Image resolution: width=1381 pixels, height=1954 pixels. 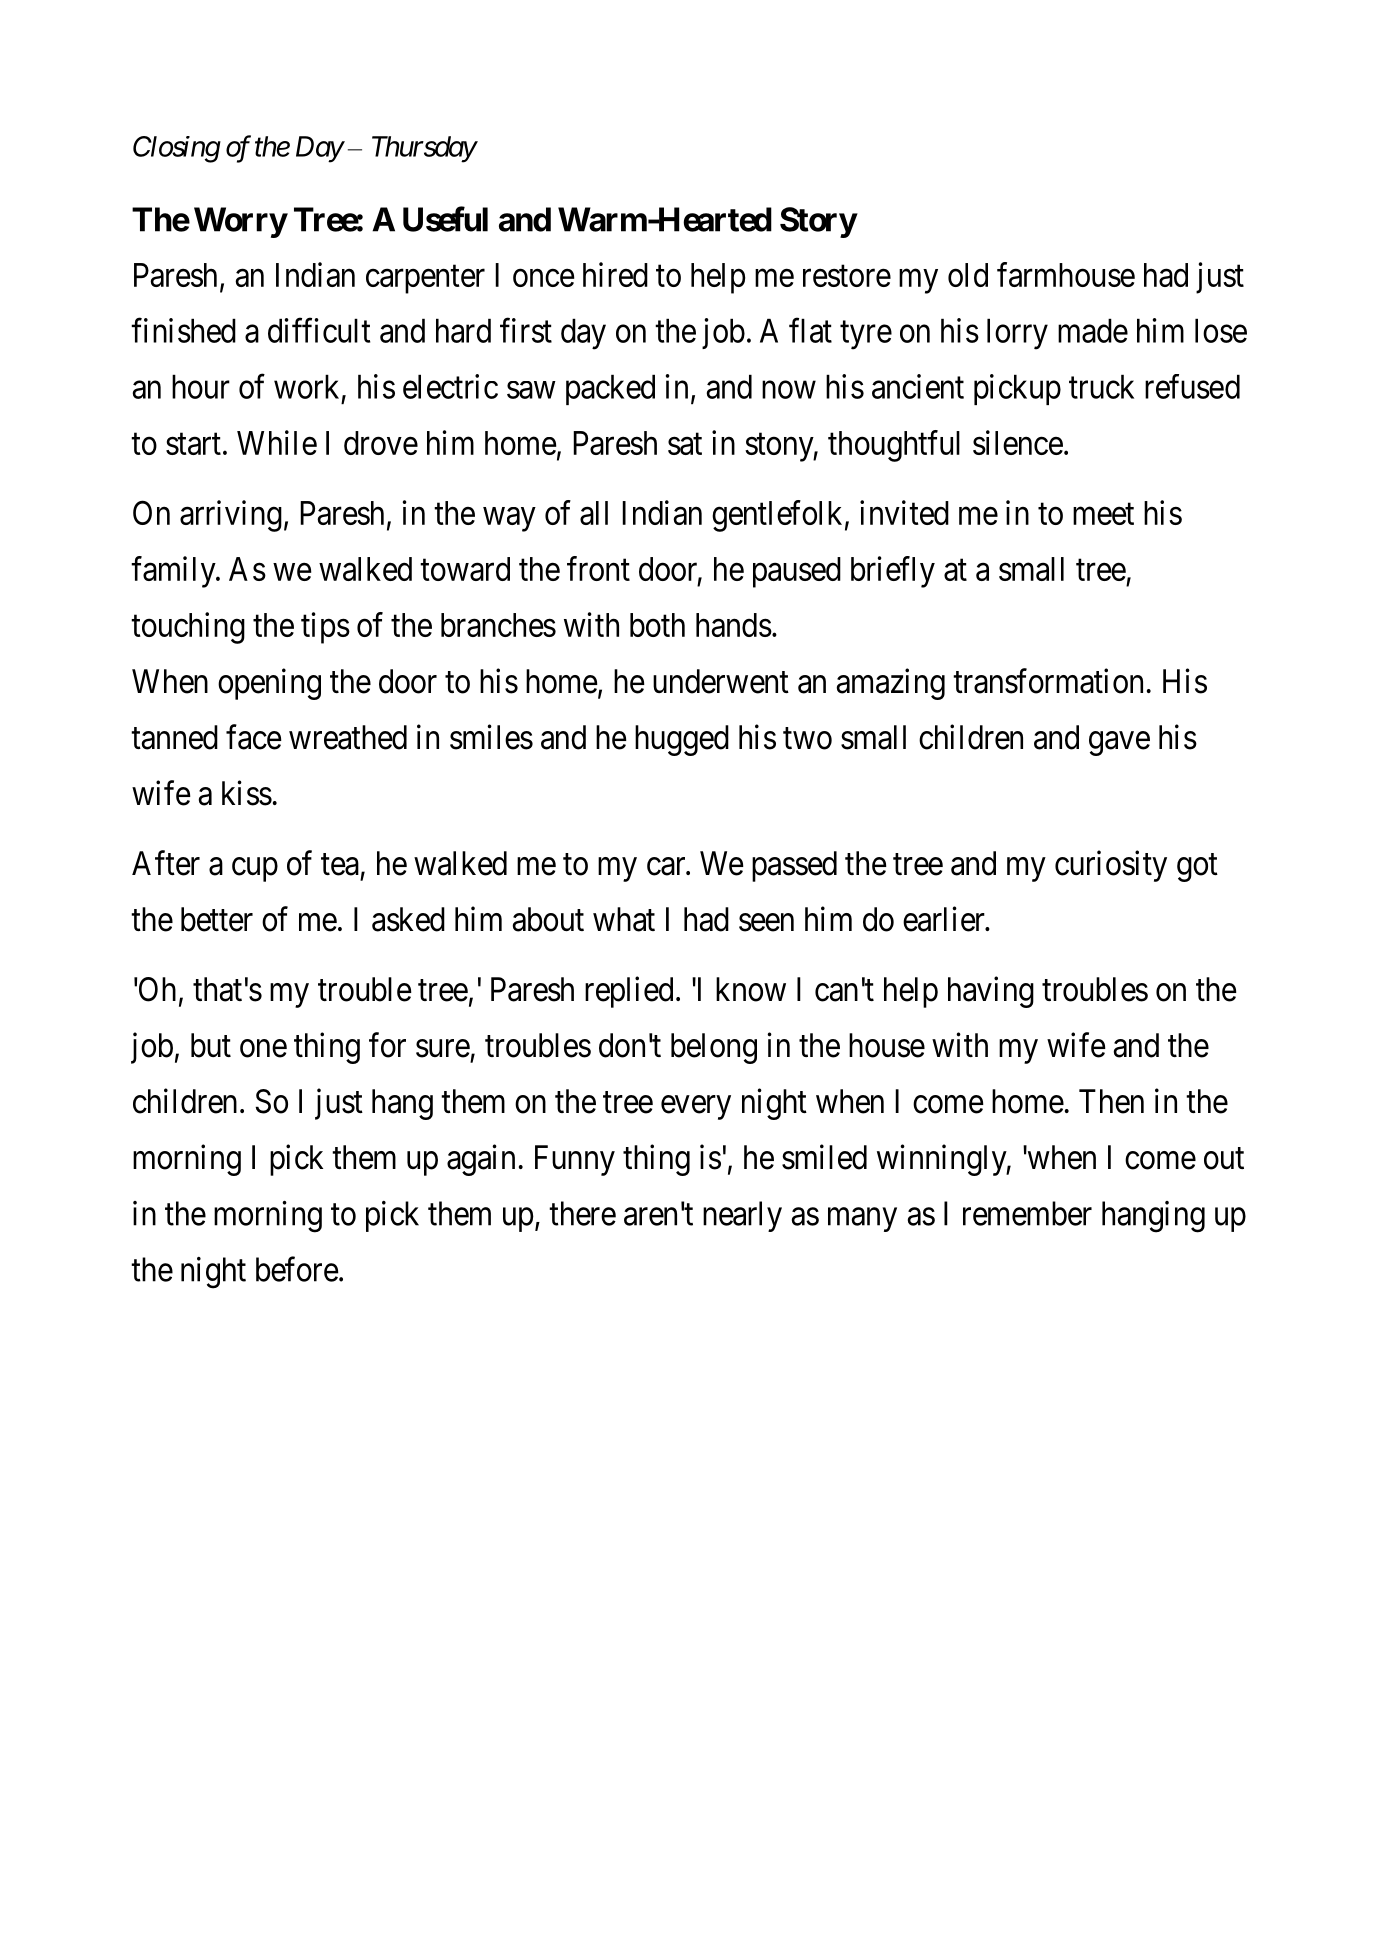 I want to click on hired, so click(x=615, y=274).
